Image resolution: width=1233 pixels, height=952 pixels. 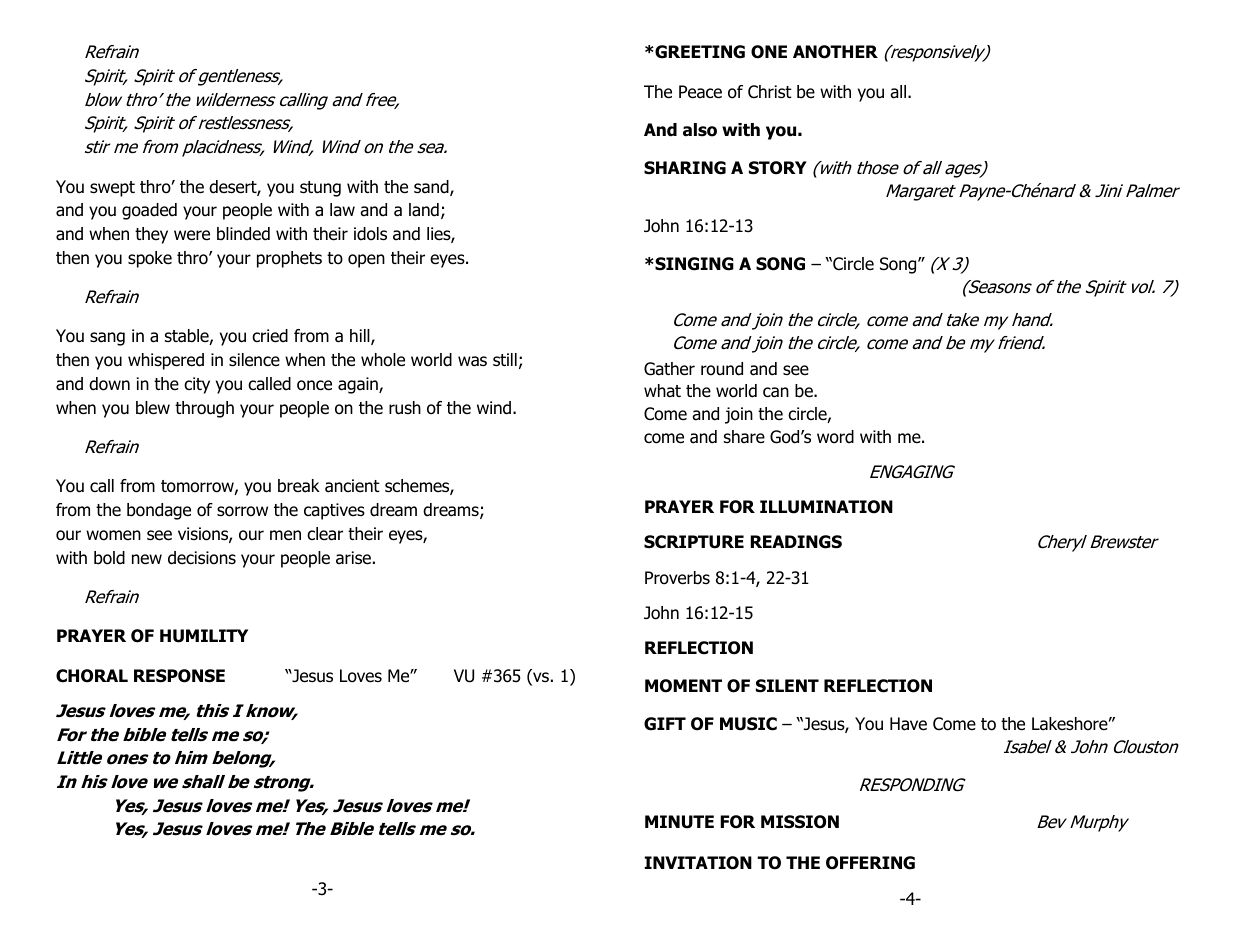 I want to click on arise, so click(x=353, y=558).
